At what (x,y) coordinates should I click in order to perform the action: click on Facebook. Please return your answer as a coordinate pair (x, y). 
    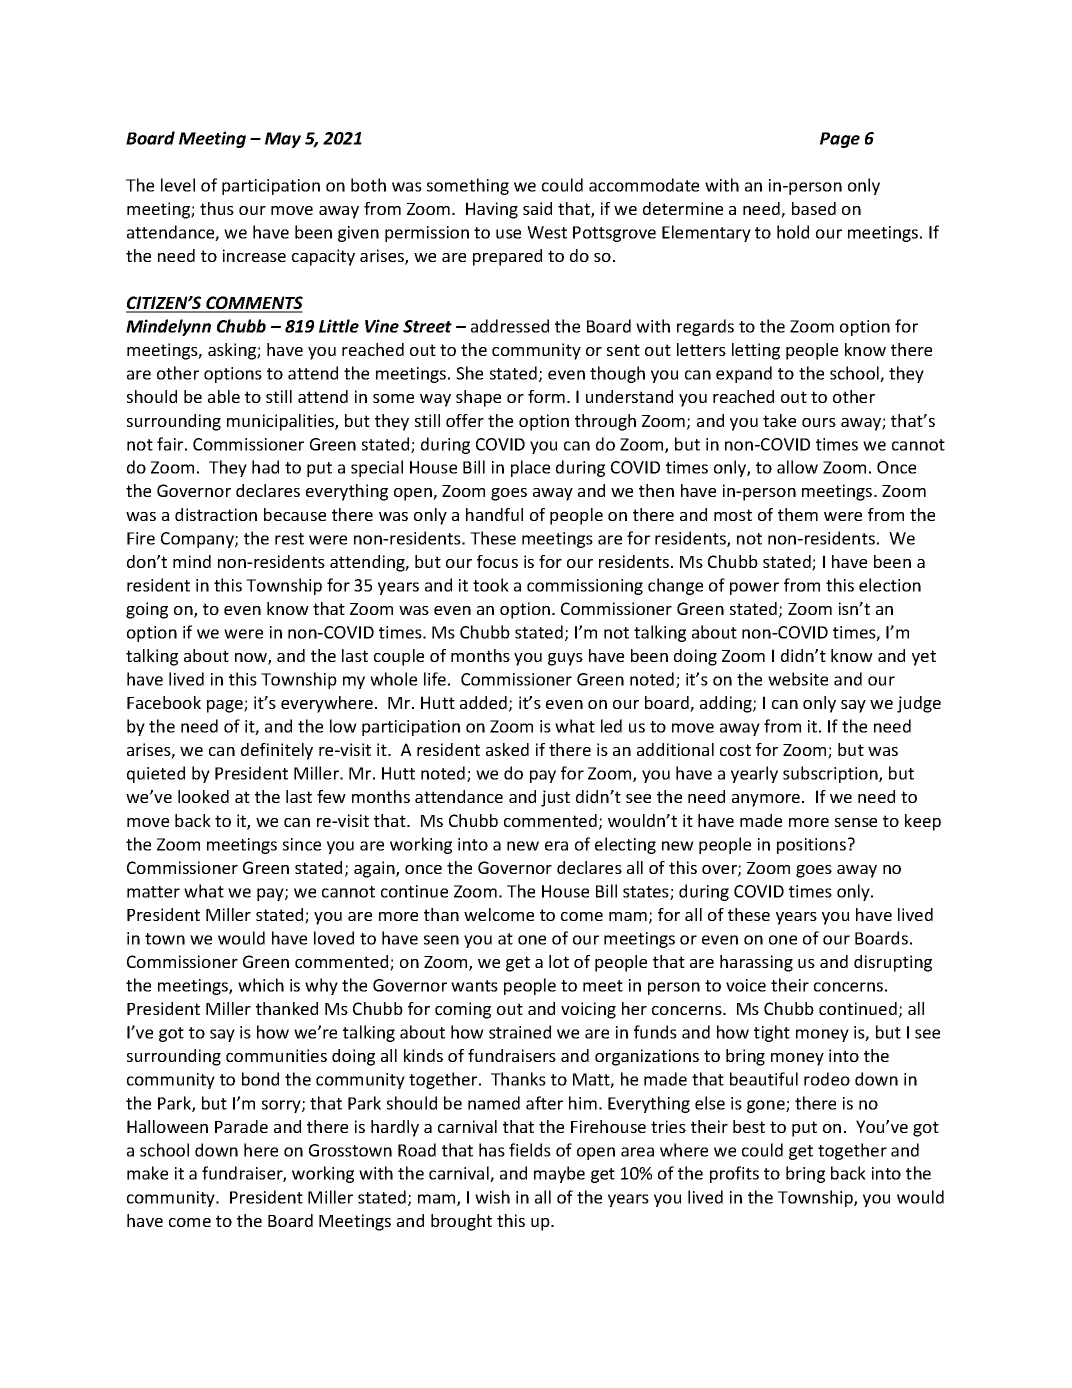
    Looking at the image, I should click on (164, 702).
